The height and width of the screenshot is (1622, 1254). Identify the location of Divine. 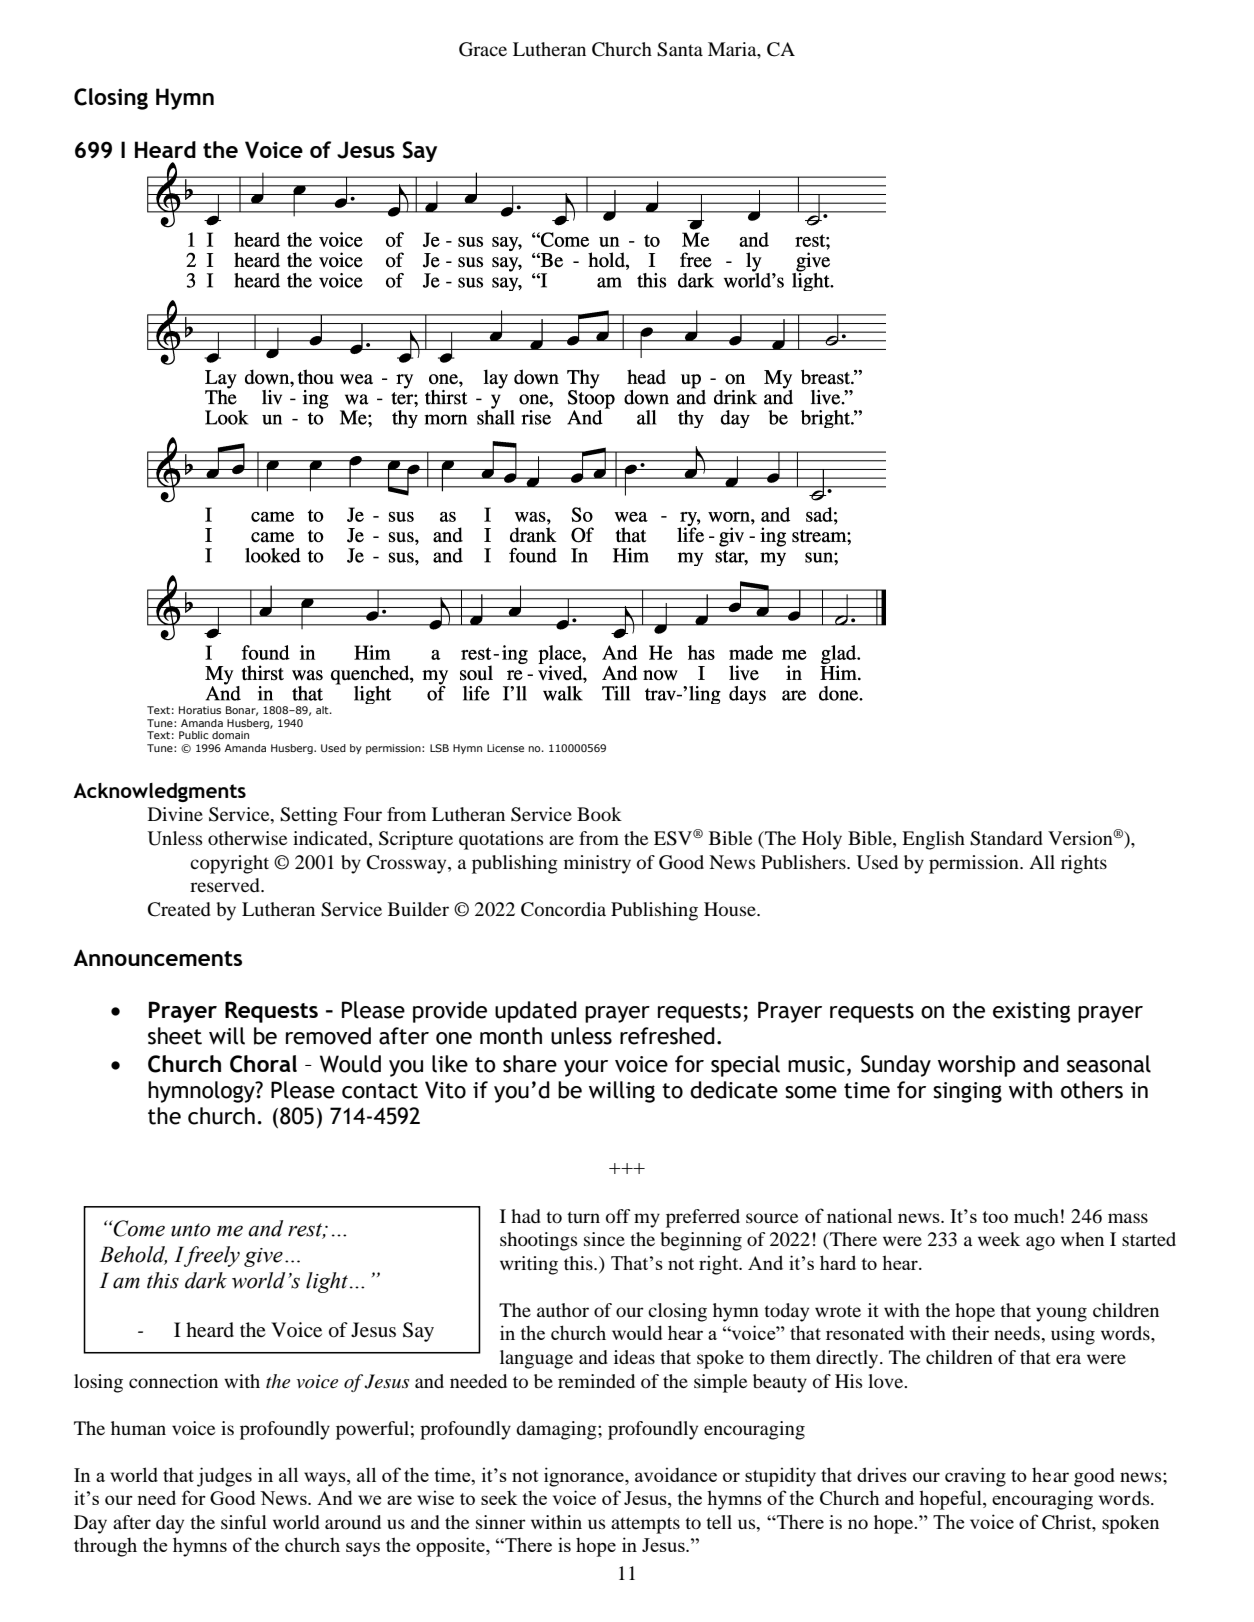
(175, 814).
